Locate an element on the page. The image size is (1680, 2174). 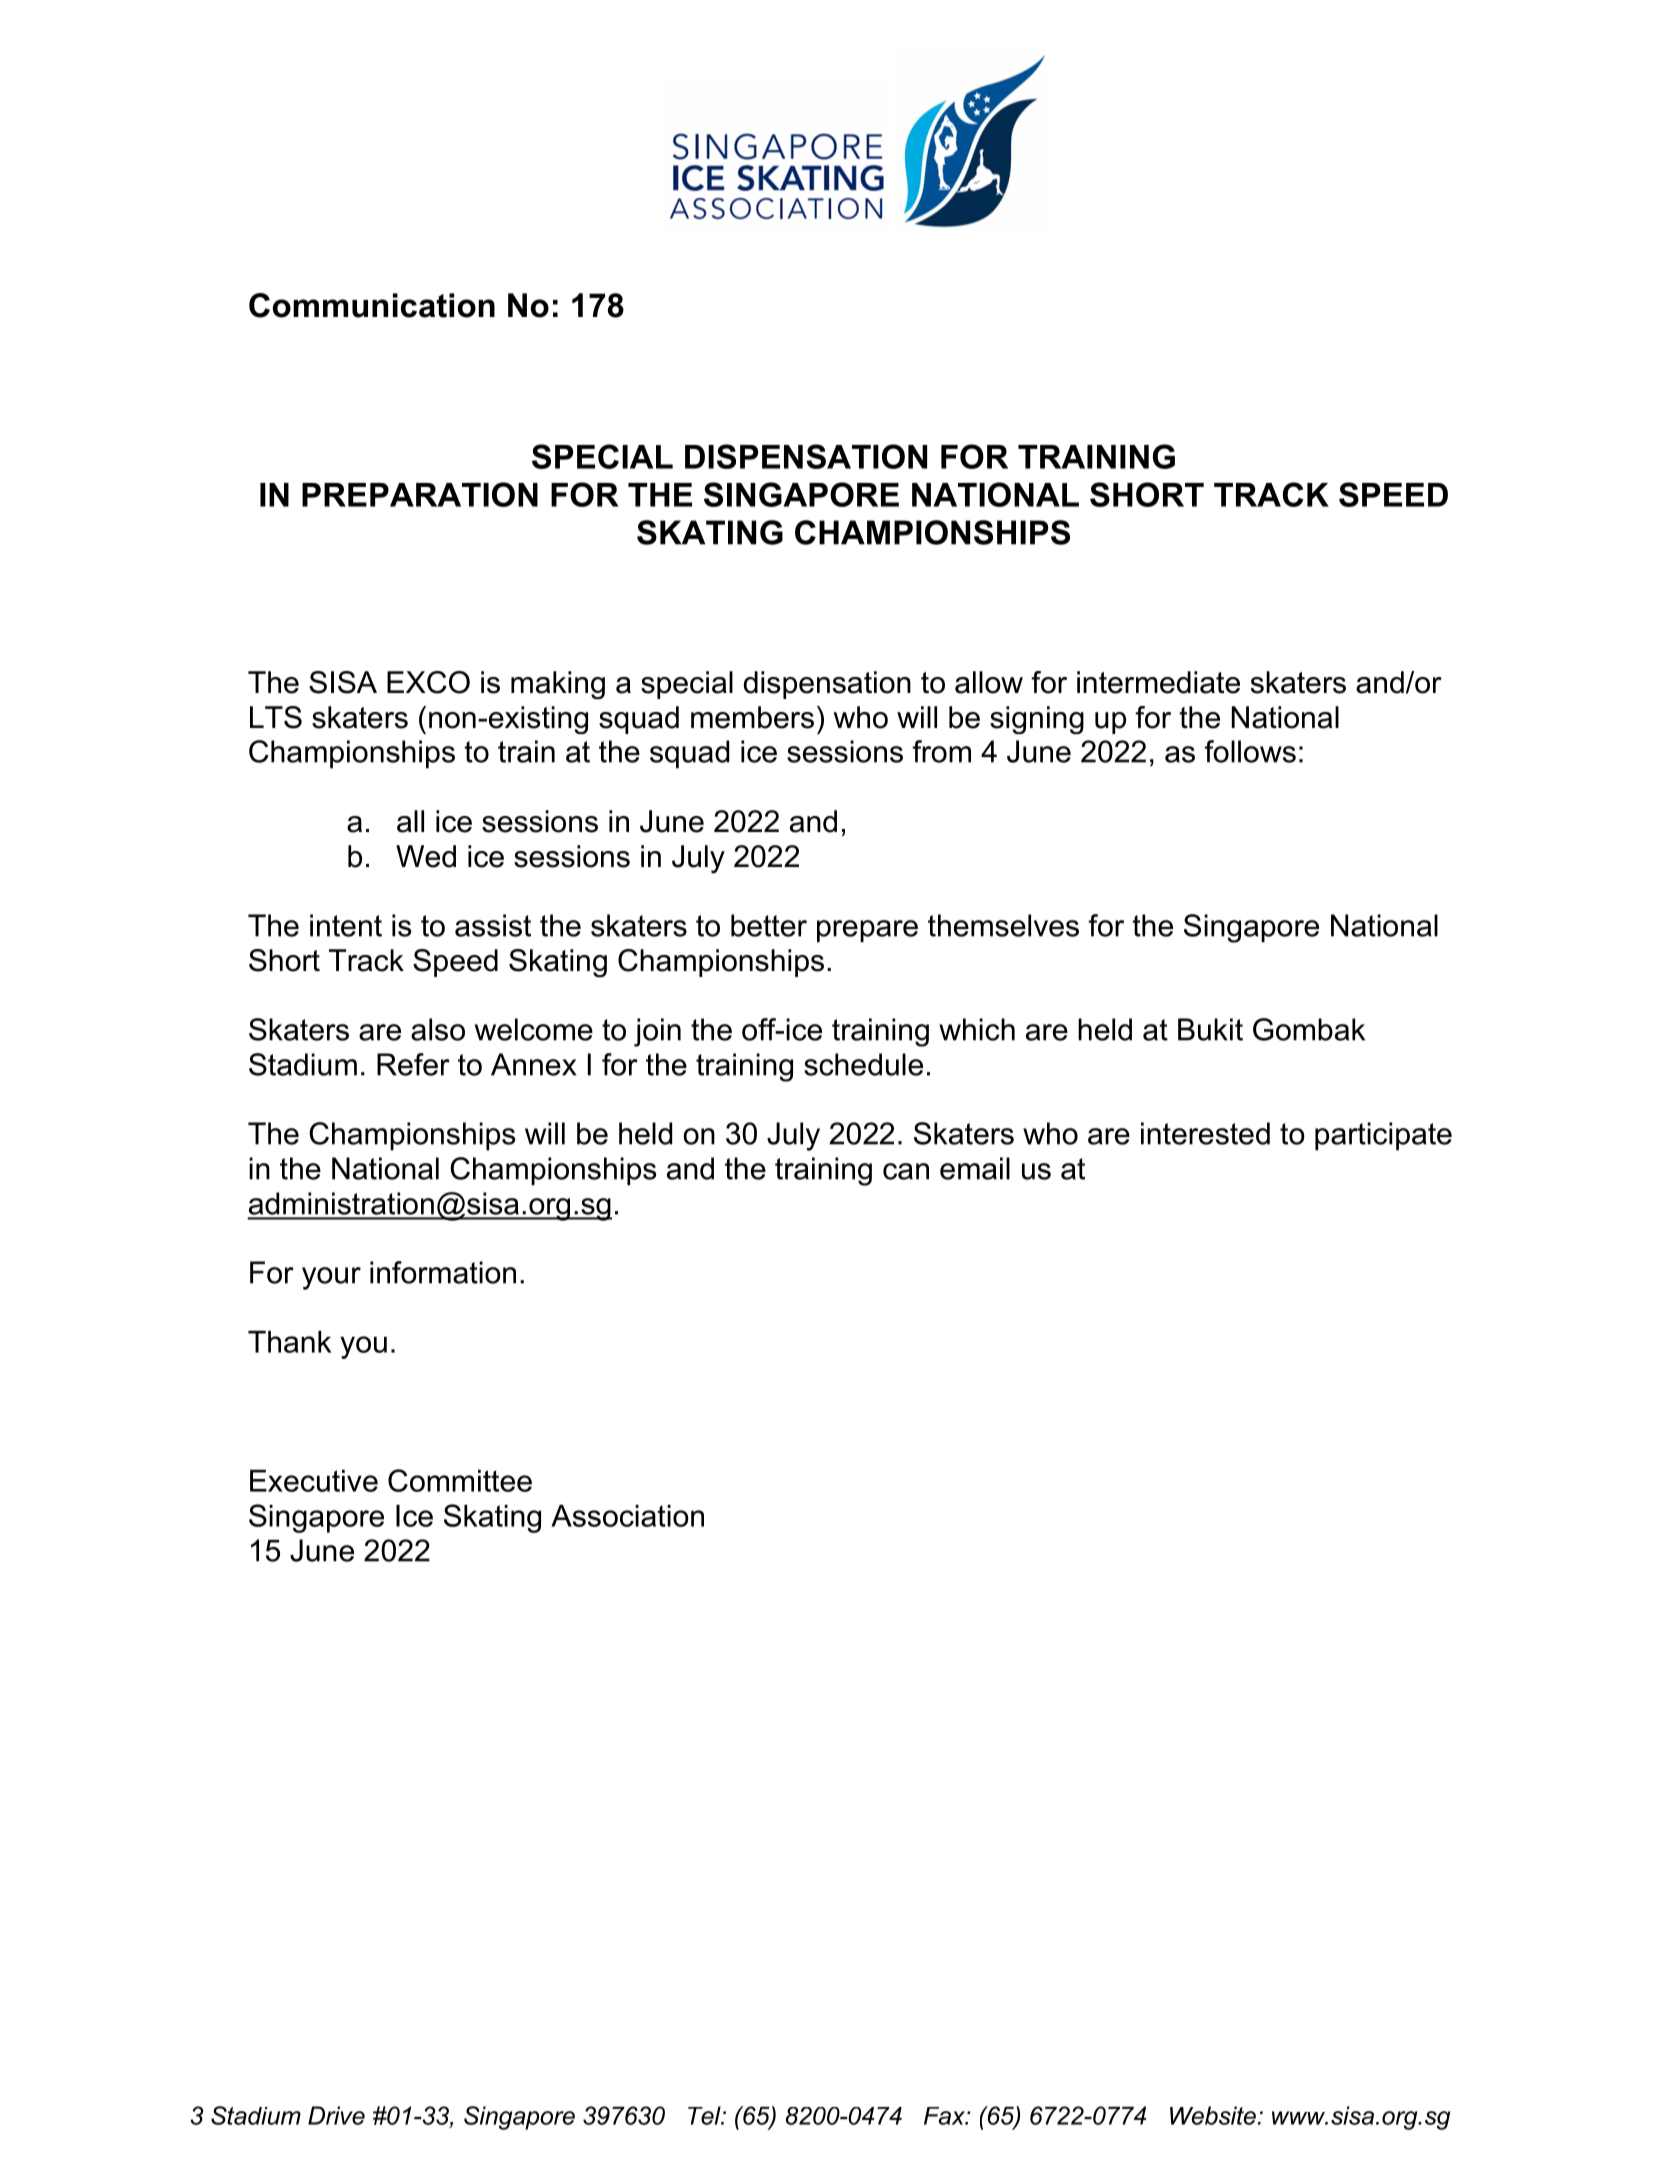
Drive is located at coordinates (336, 2115).
